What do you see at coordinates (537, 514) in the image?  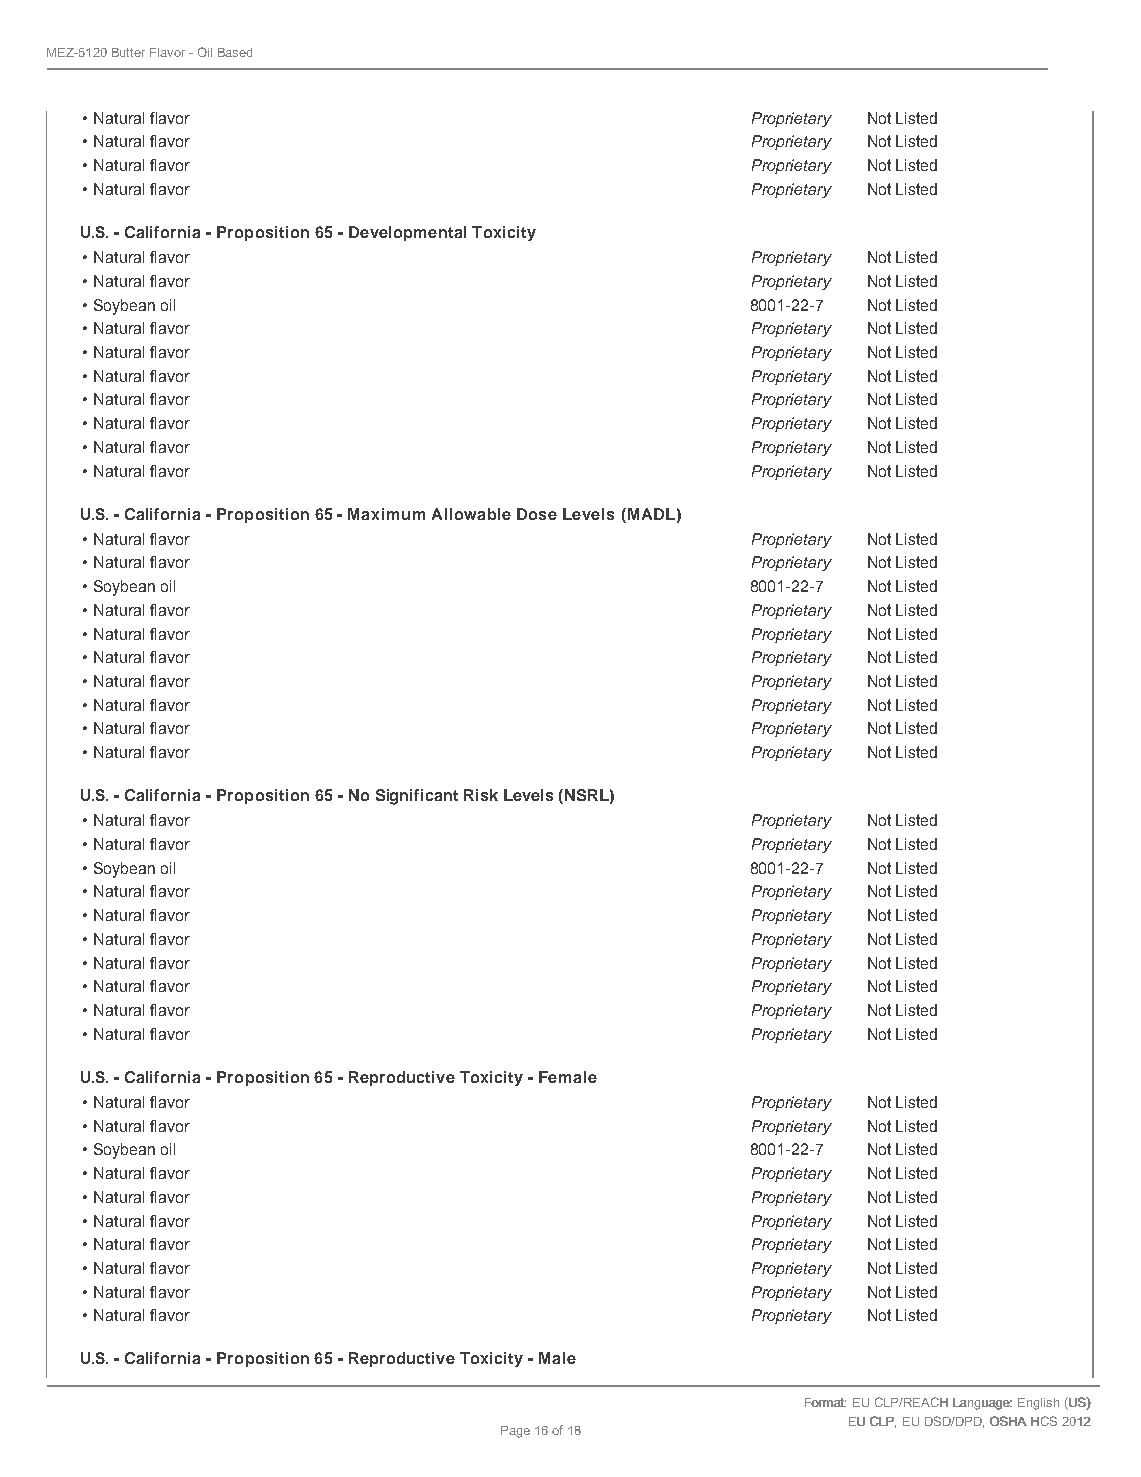 I see `Dose` at bounding box center [537, 514].
